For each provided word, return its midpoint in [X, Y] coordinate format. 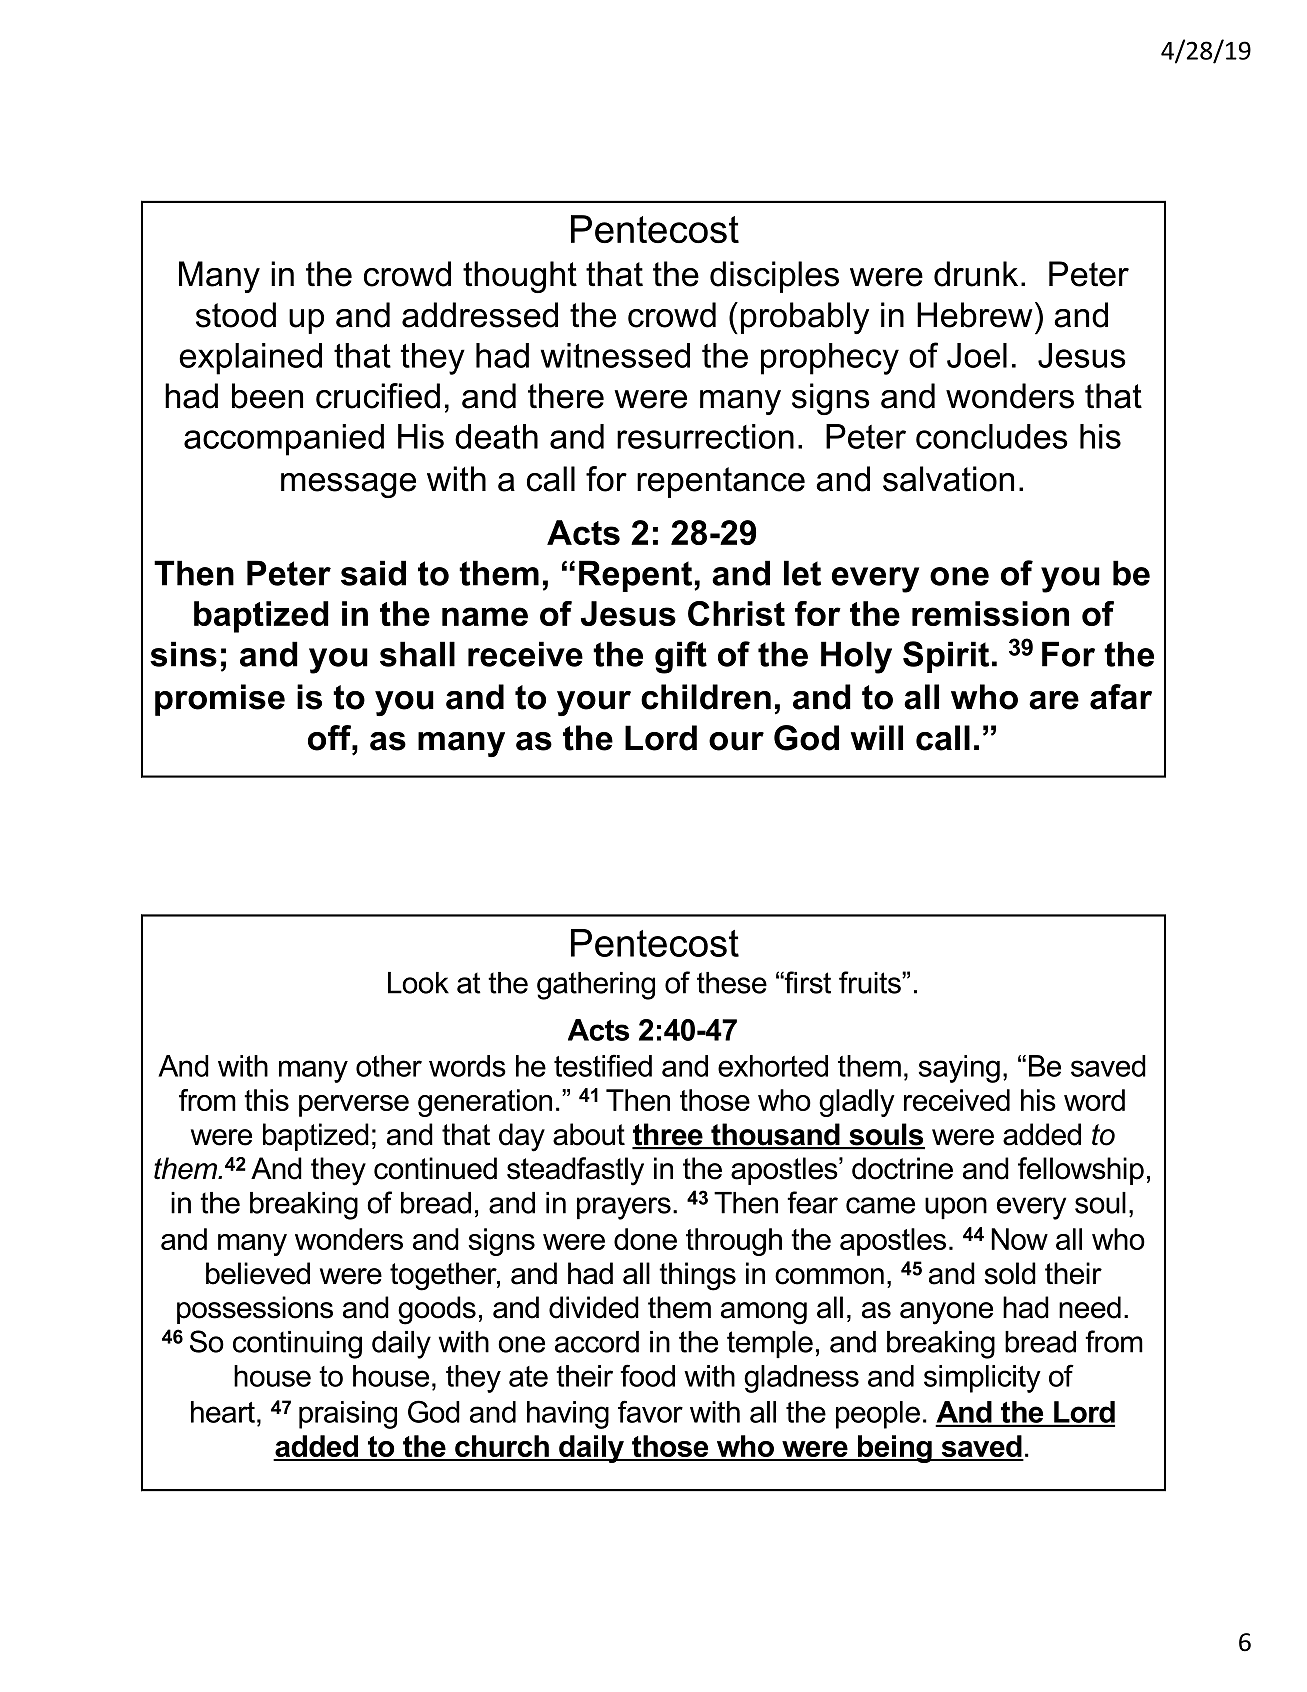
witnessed [615, 355]
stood [236, 315]
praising [348, 1415]
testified [603, 1065]
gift [681, 657]
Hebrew [975, 315]
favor [650, 1411]
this [266, 1100]
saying [959, 1069]
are [1054, 700]
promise [220, 700]
